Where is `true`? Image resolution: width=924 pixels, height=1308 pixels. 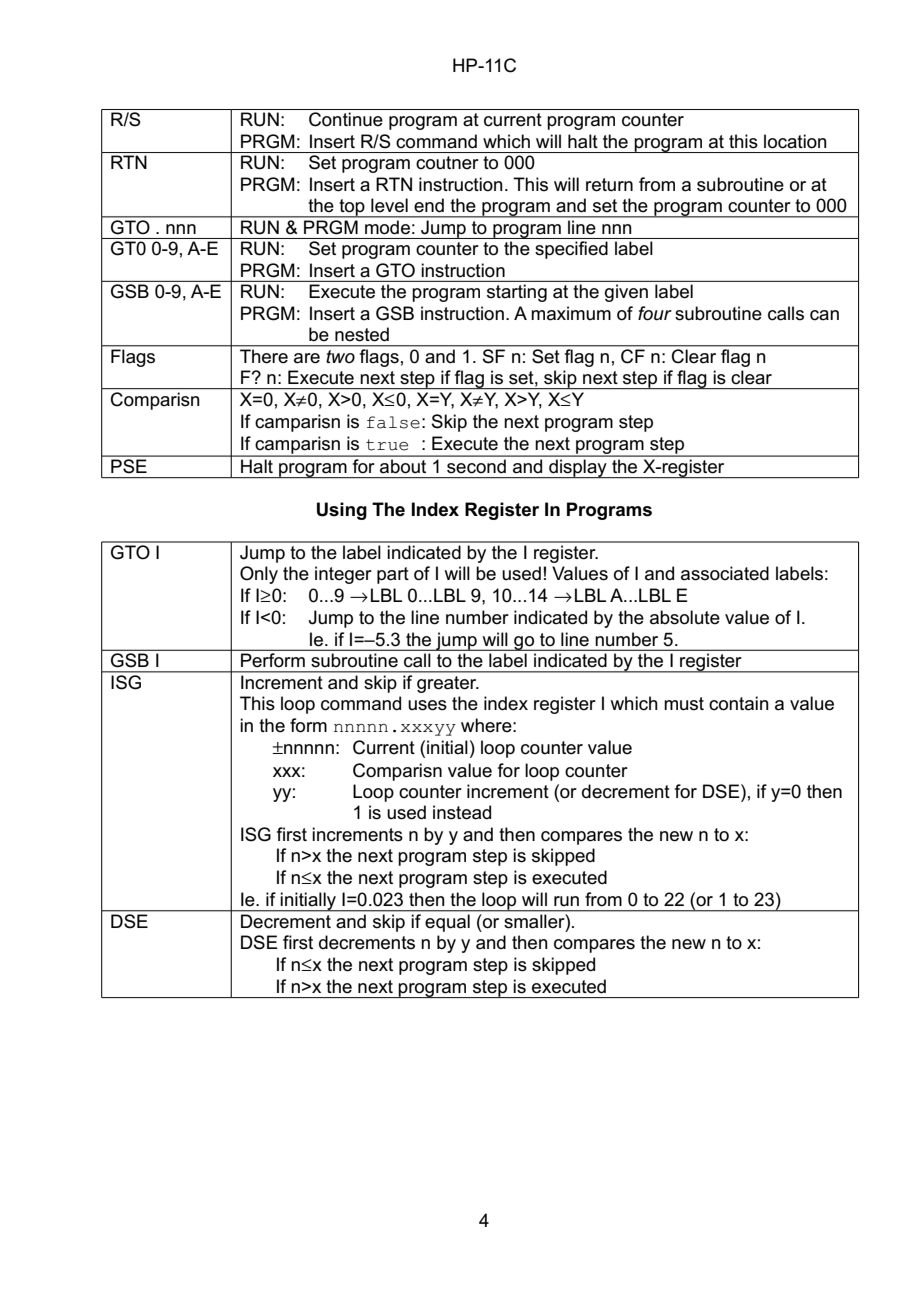 true is located at coordinates (387, 445).
